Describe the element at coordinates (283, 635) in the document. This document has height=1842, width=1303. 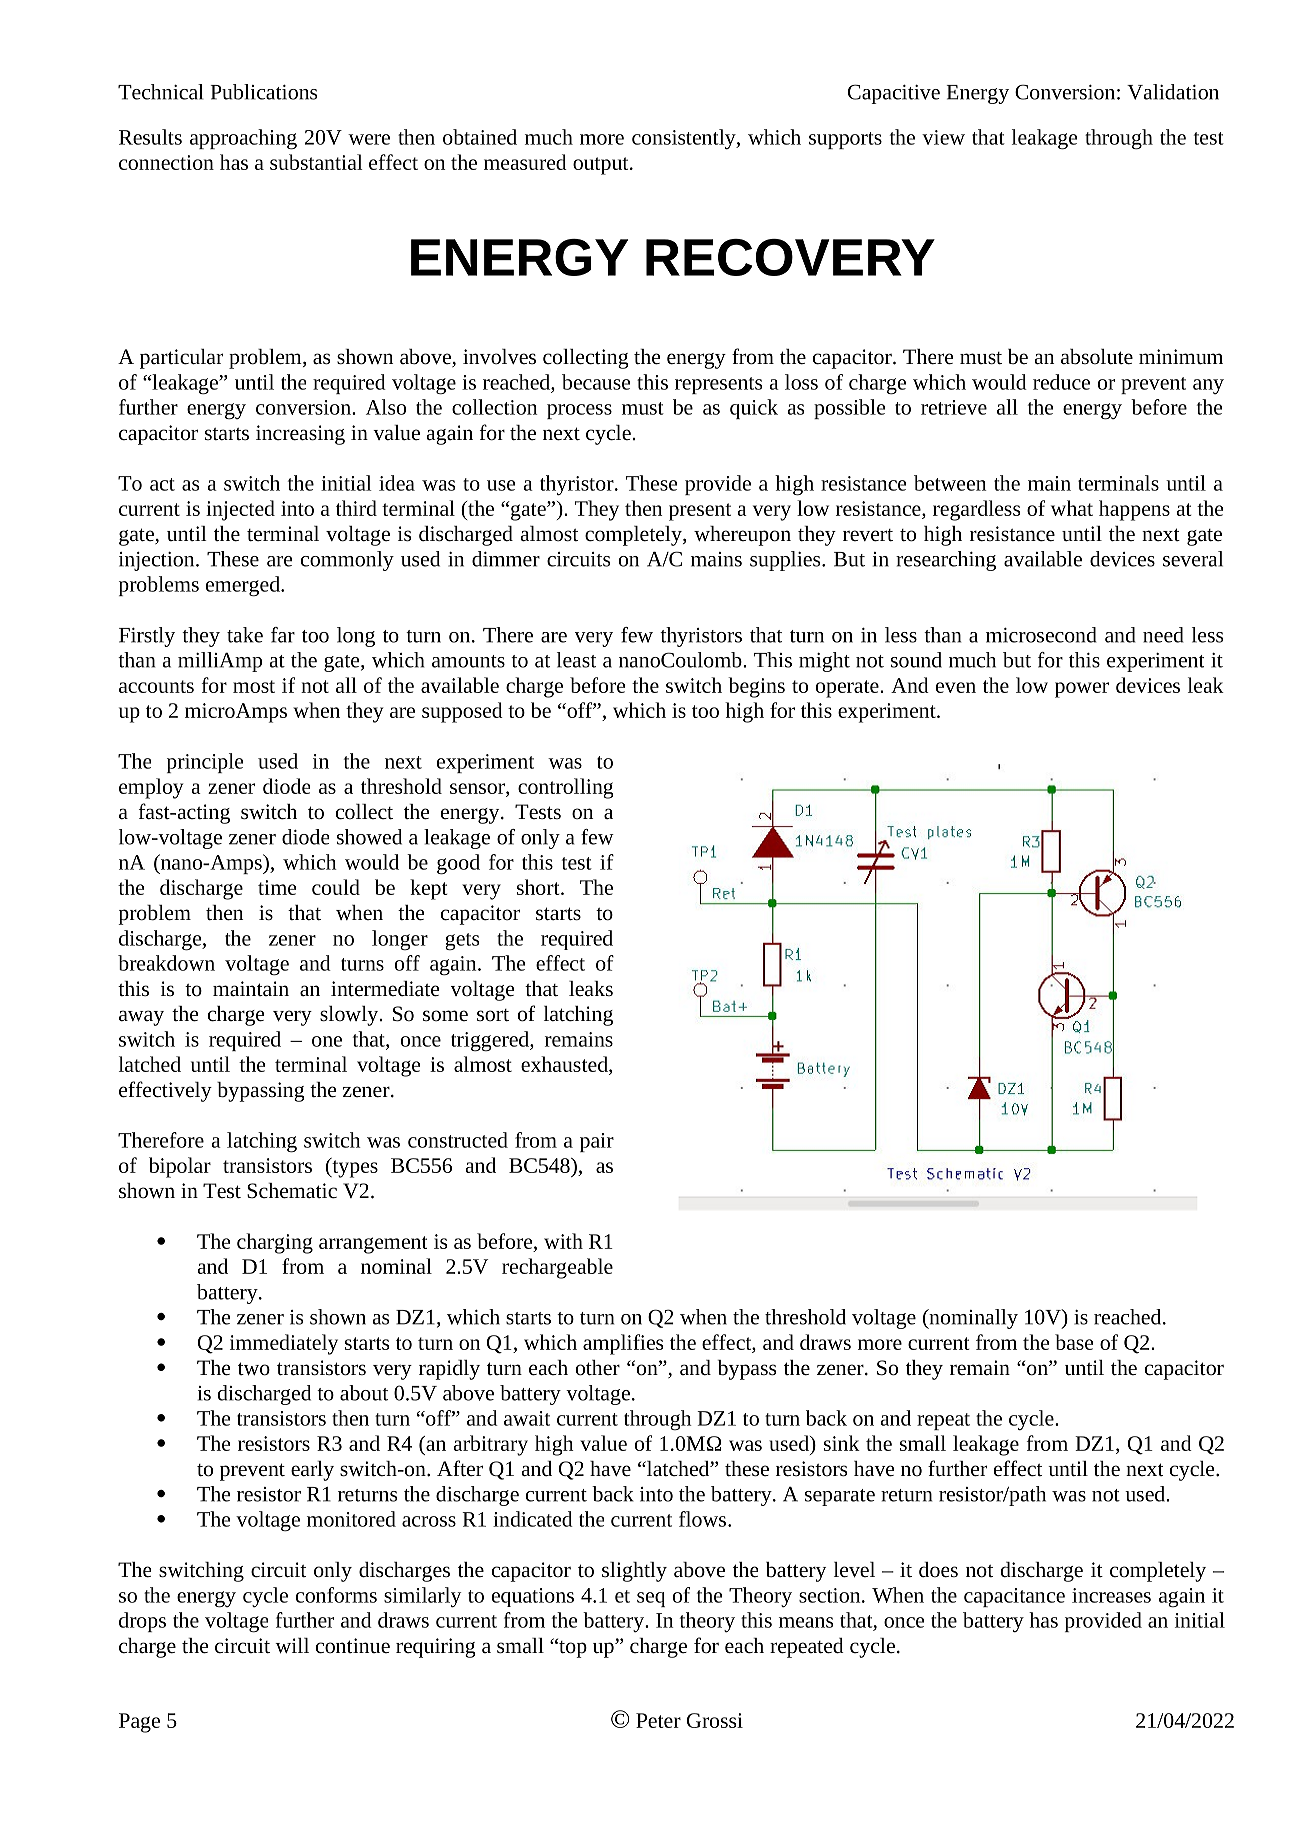
I see `far` at that location.
